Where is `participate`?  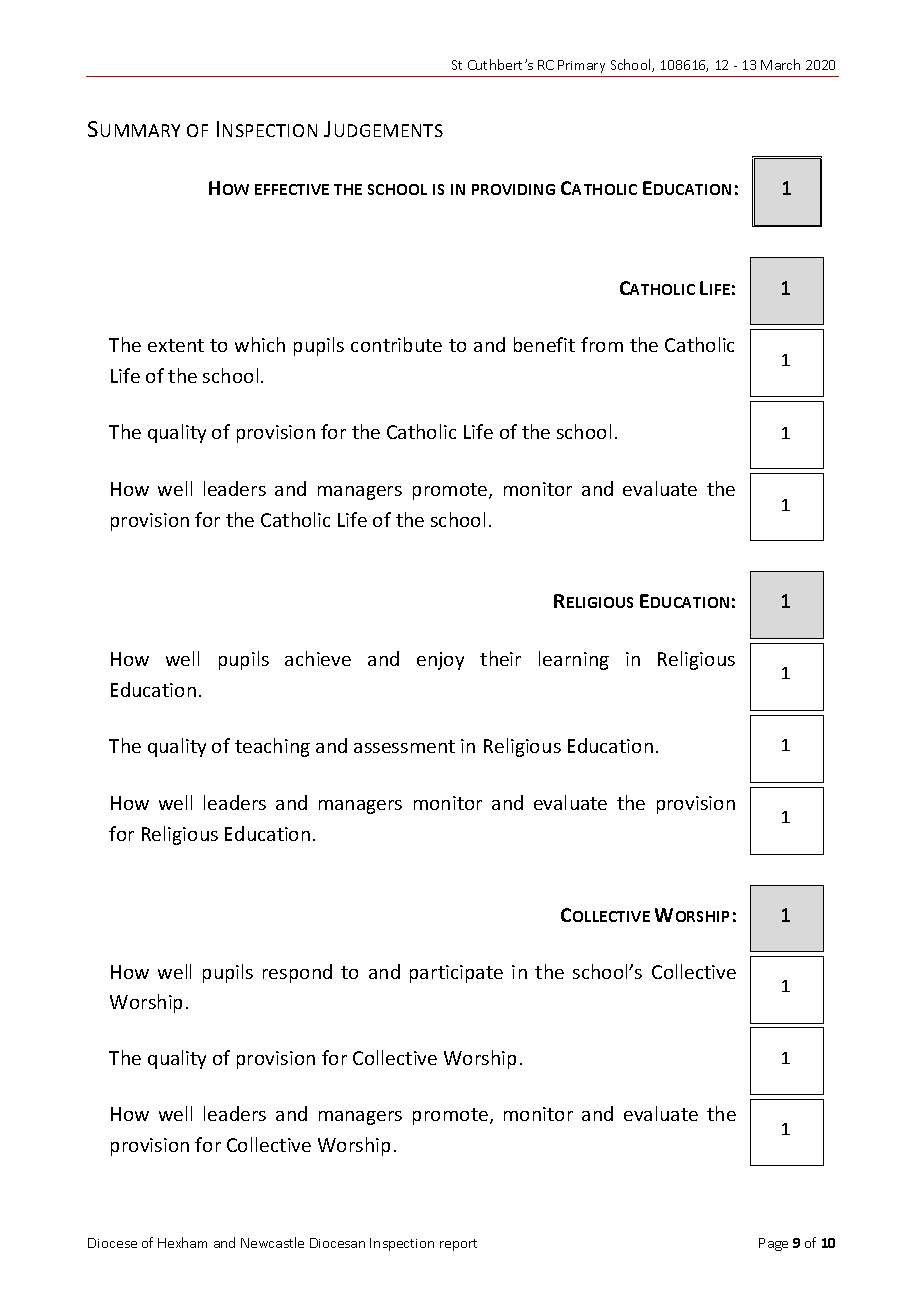 participate is located at coordinates (456, 974).
